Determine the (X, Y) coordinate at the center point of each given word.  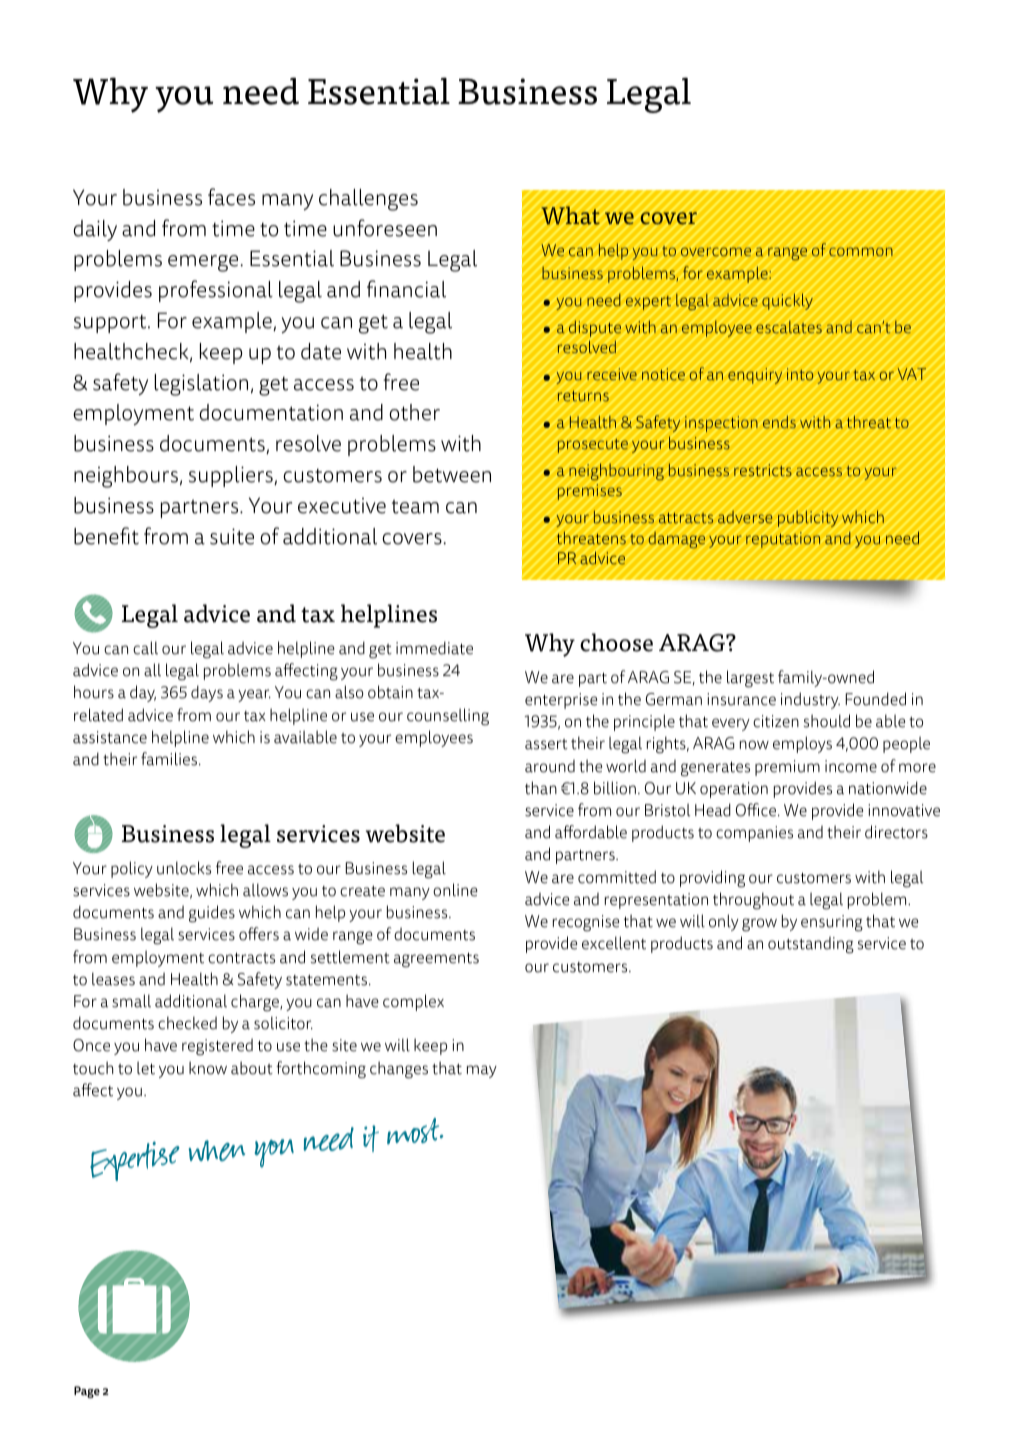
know (208, 1068)
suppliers (232, 476)
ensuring (832, 923)
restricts (763, 470)
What (571, 215)
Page (87, 1392)
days (207, 693)
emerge (204, 263)
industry (810, 700)
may (482, 1071)
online (455, 890)
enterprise (561, 701)
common (861, 251)
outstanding (811, 945)
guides (212, 914)
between (452, 474)
